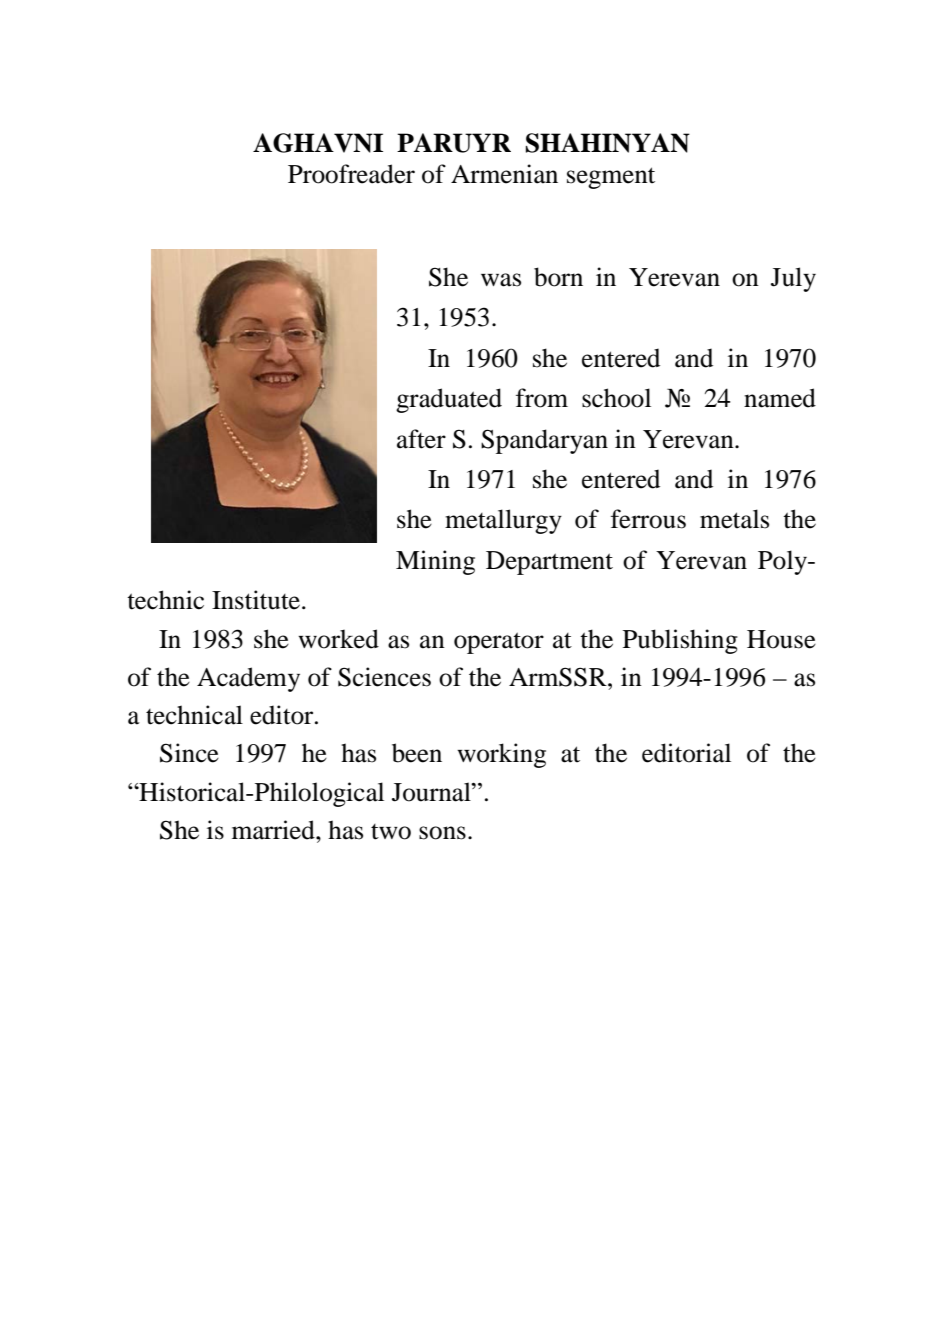 The image size is (944, 1339). What do you see at coordinates (780, 398) in the document?
I see `named` at bounding box center [780, 398].
